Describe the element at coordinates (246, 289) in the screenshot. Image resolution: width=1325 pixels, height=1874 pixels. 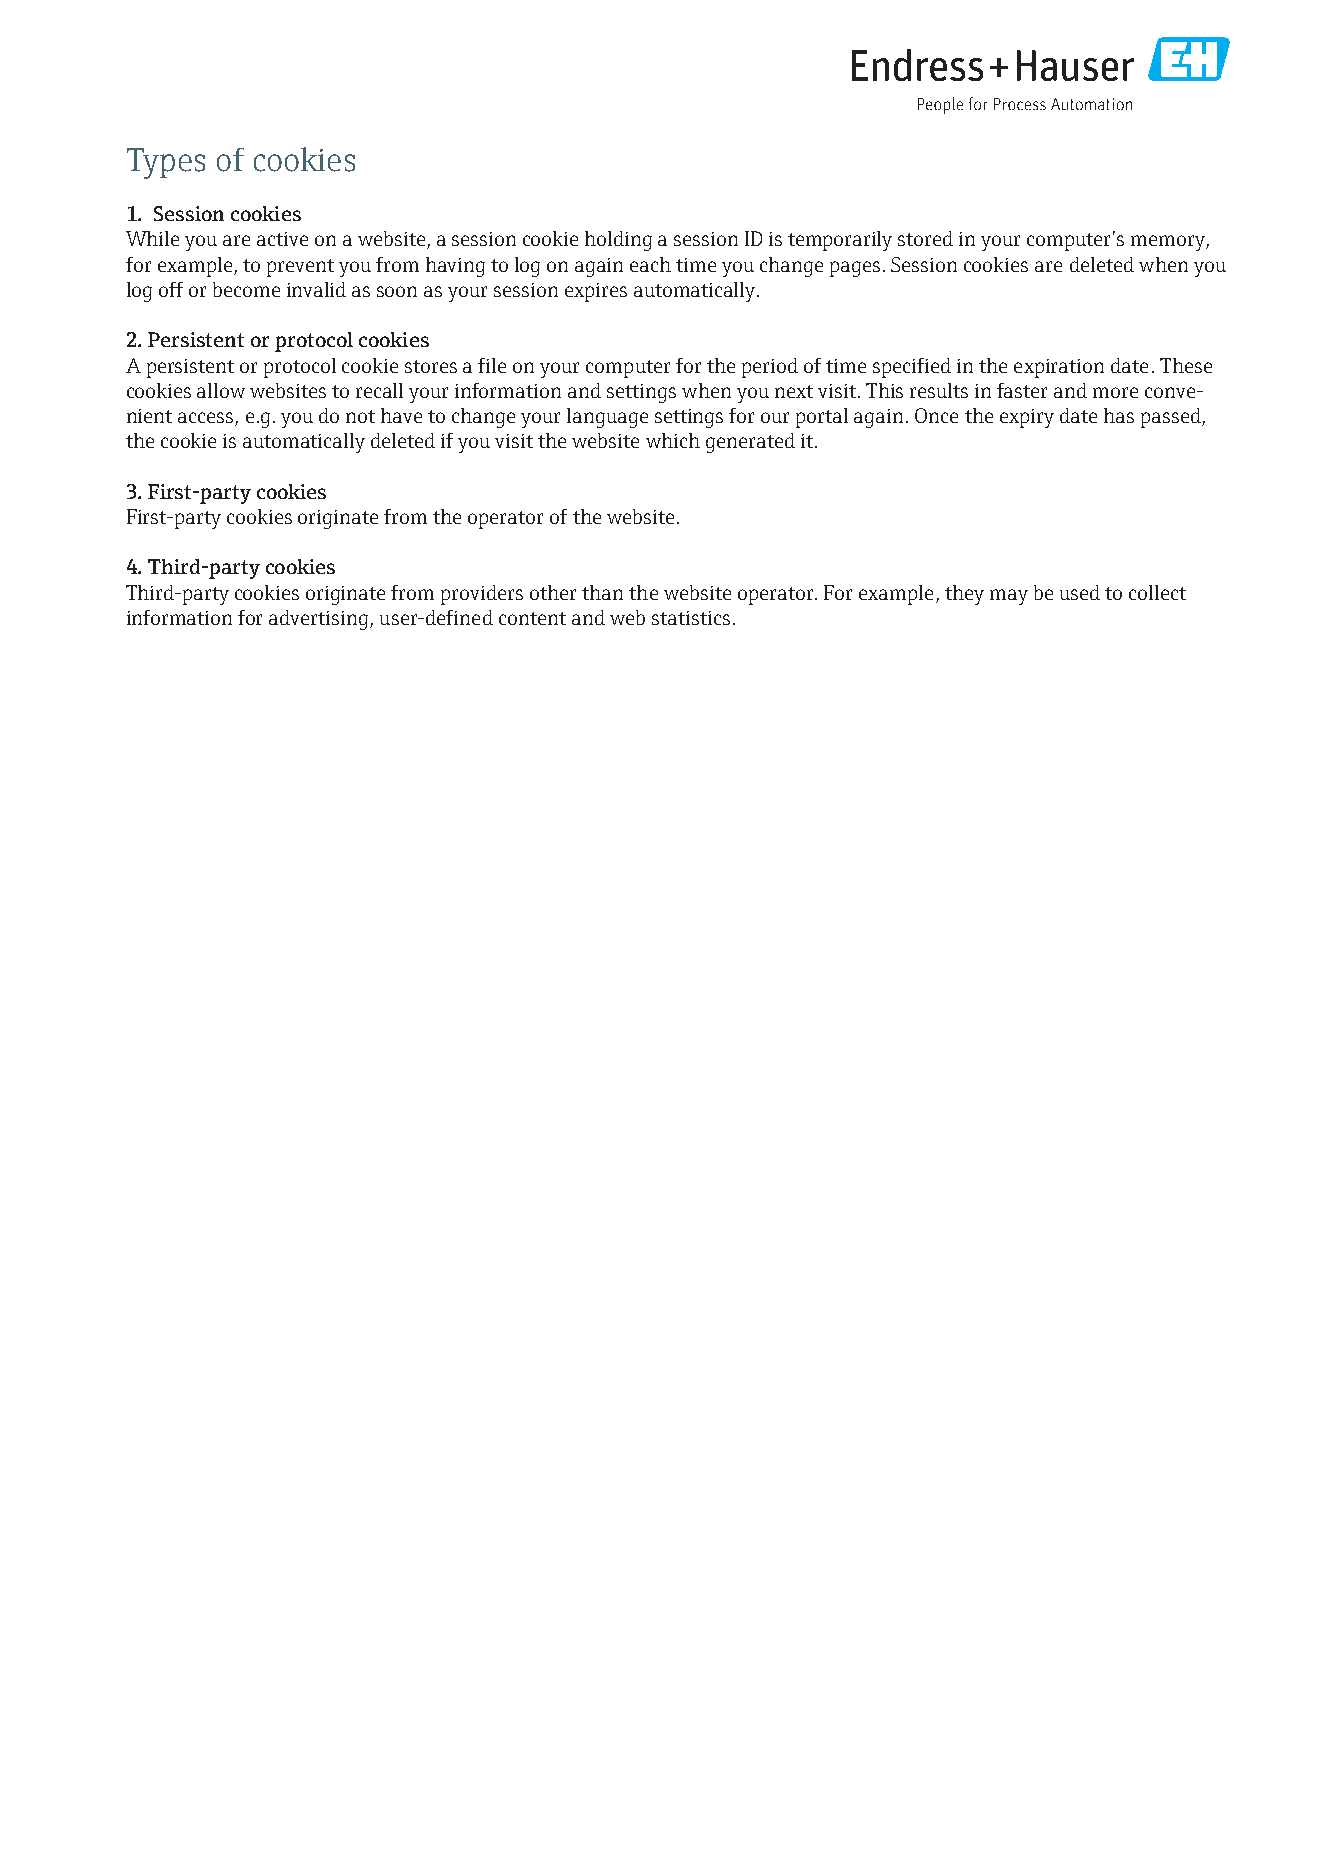
I see `become` at that location.
